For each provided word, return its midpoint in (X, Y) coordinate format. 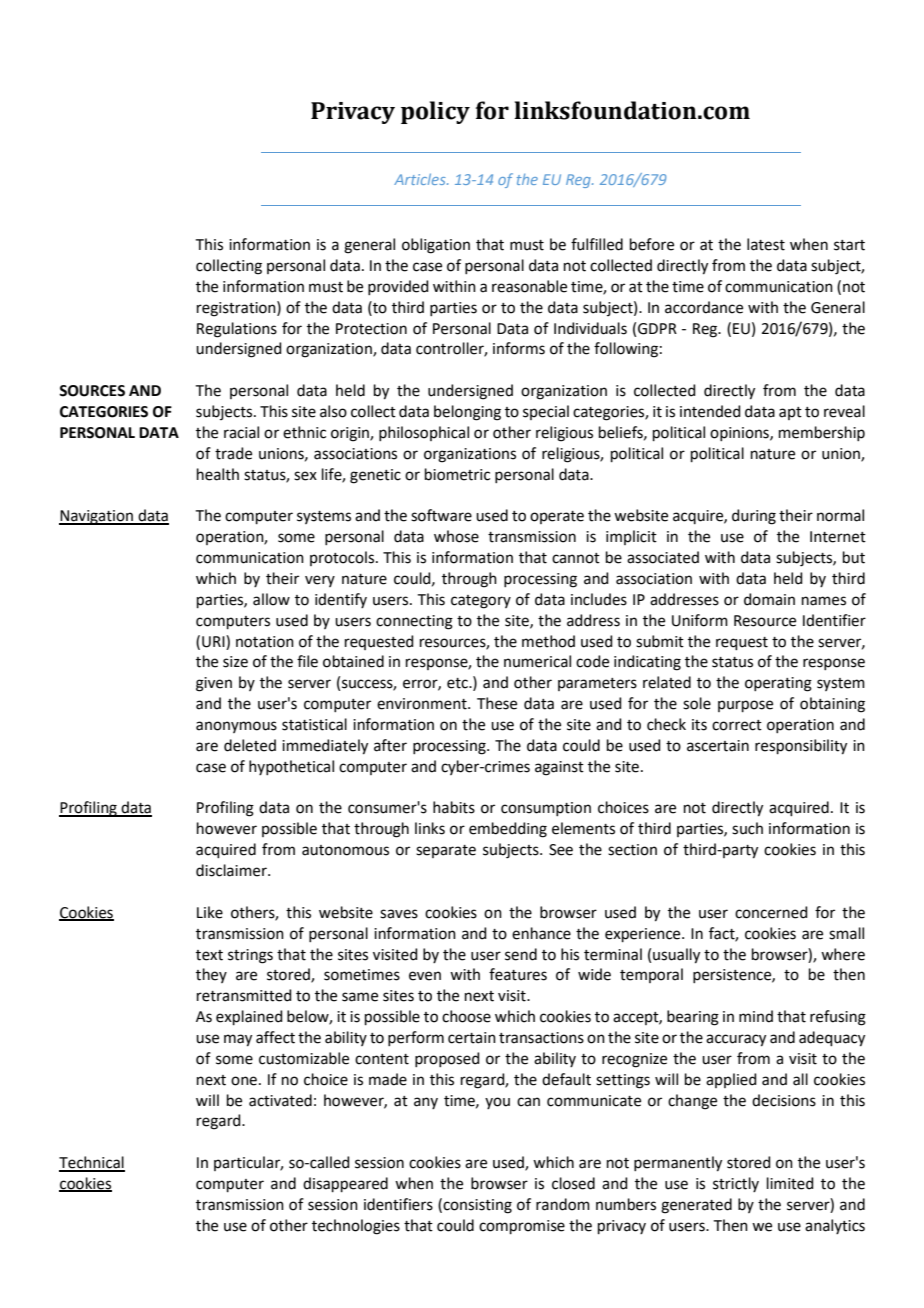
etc (458, 683)
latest (766, 244)
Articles (421, 179)
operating (778, 684)
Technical (92, 1163)
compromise (522, 1227)
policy (435, 112)
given (214, 684)
